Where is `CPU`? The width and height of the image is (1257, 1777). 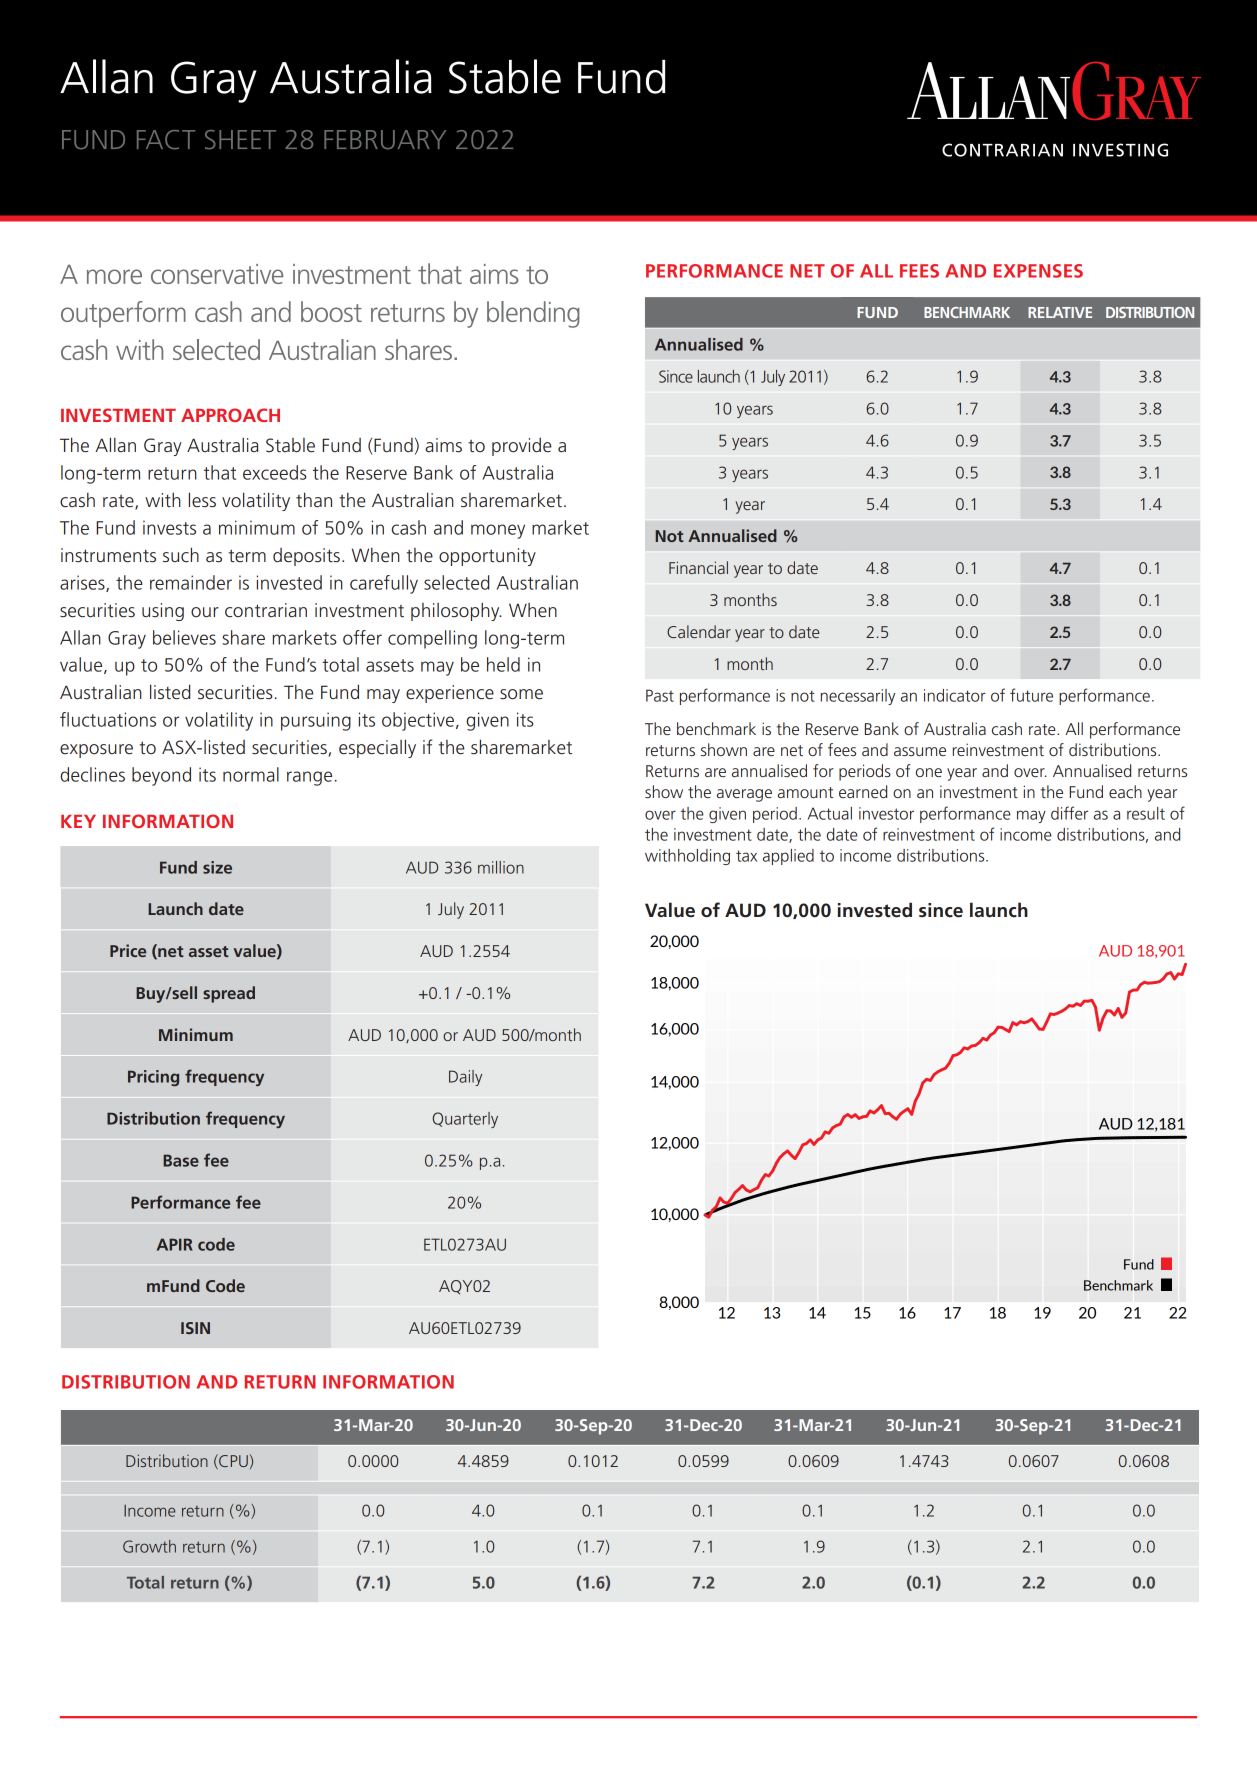
CPU is located at coordinates (232, 1461).
